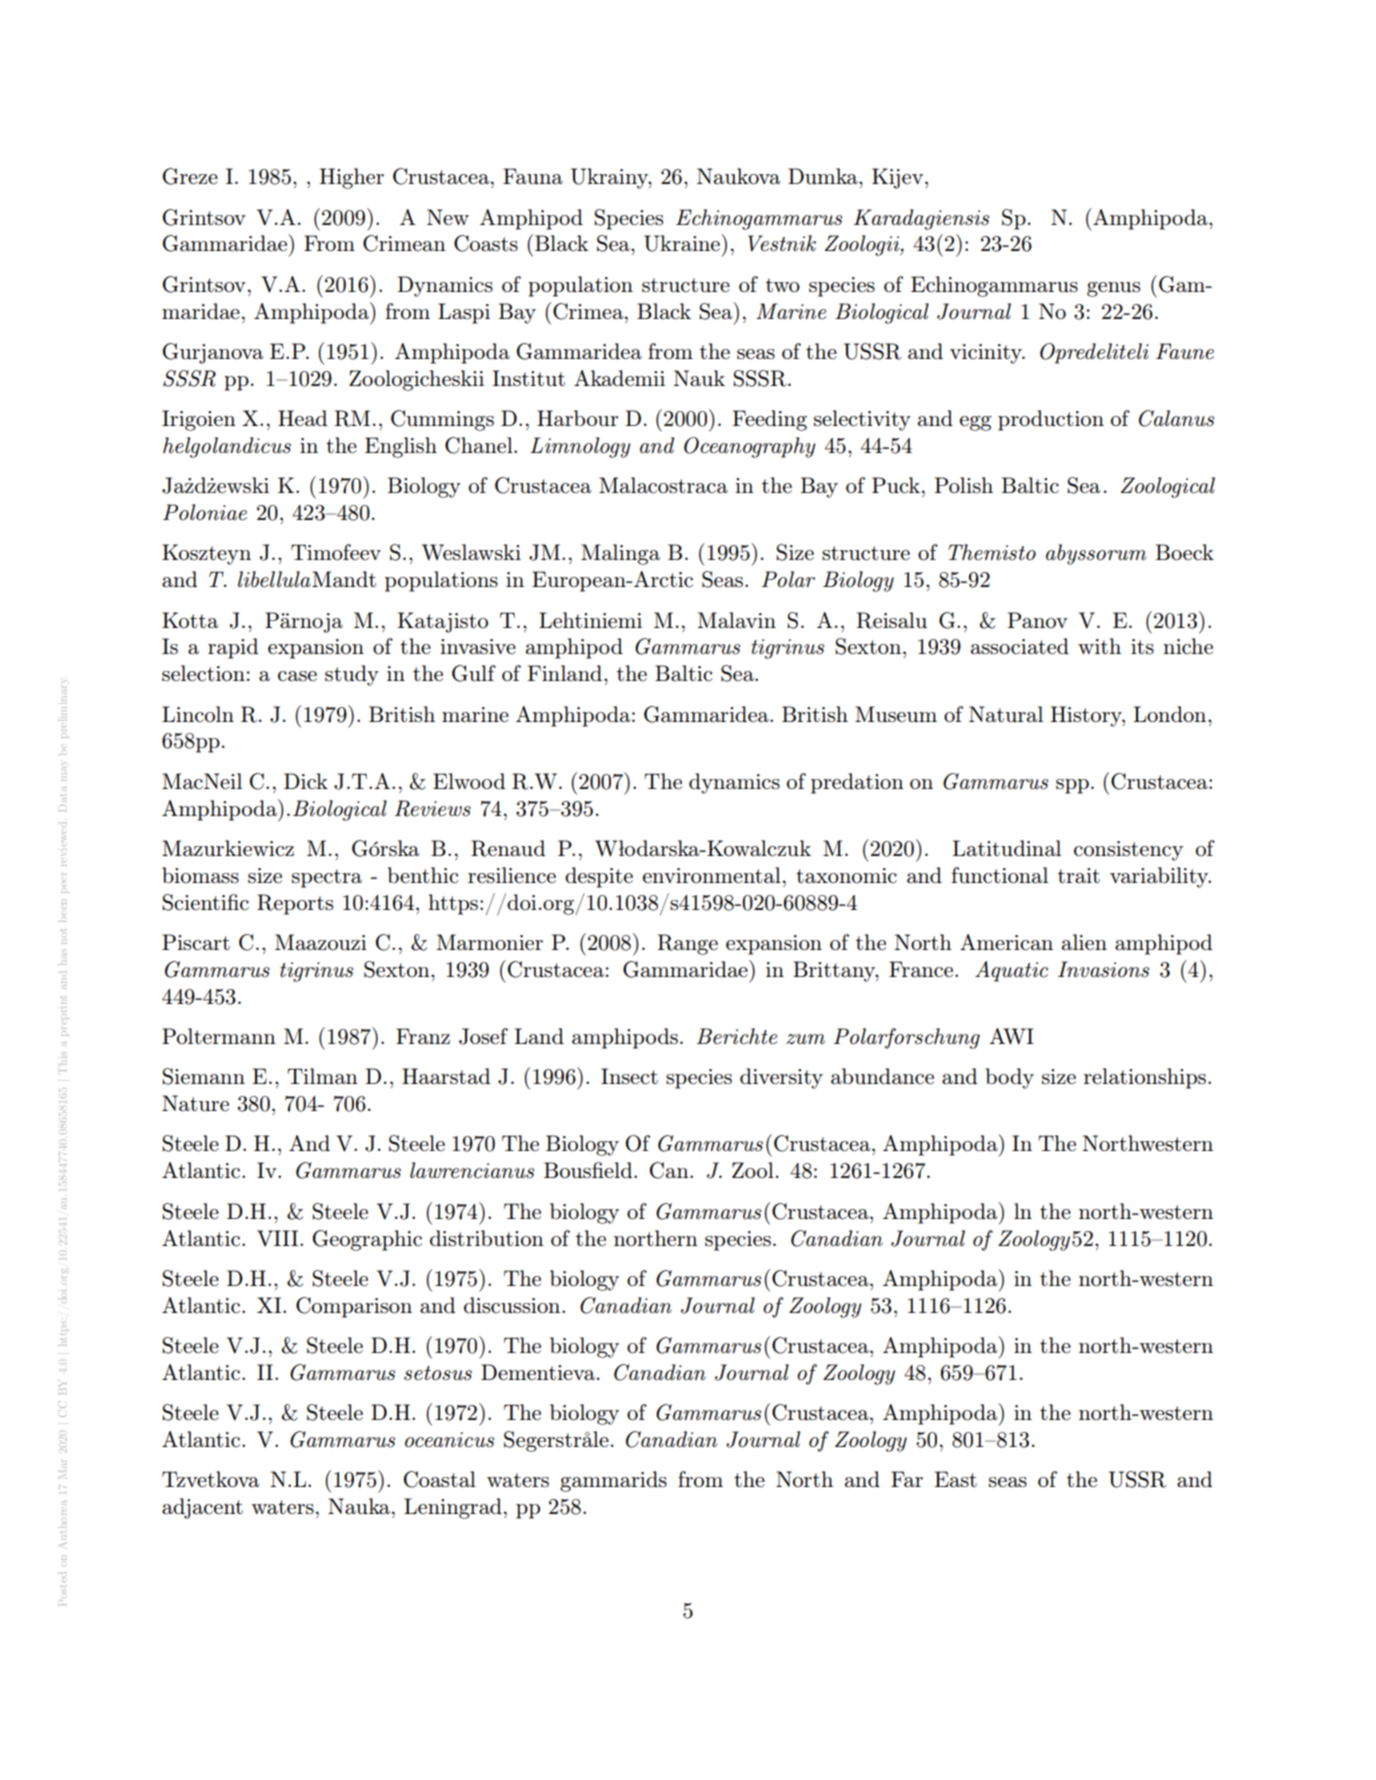  Describe the element at coordinates (1113, 289) in the image. I see `genus` at that location.
